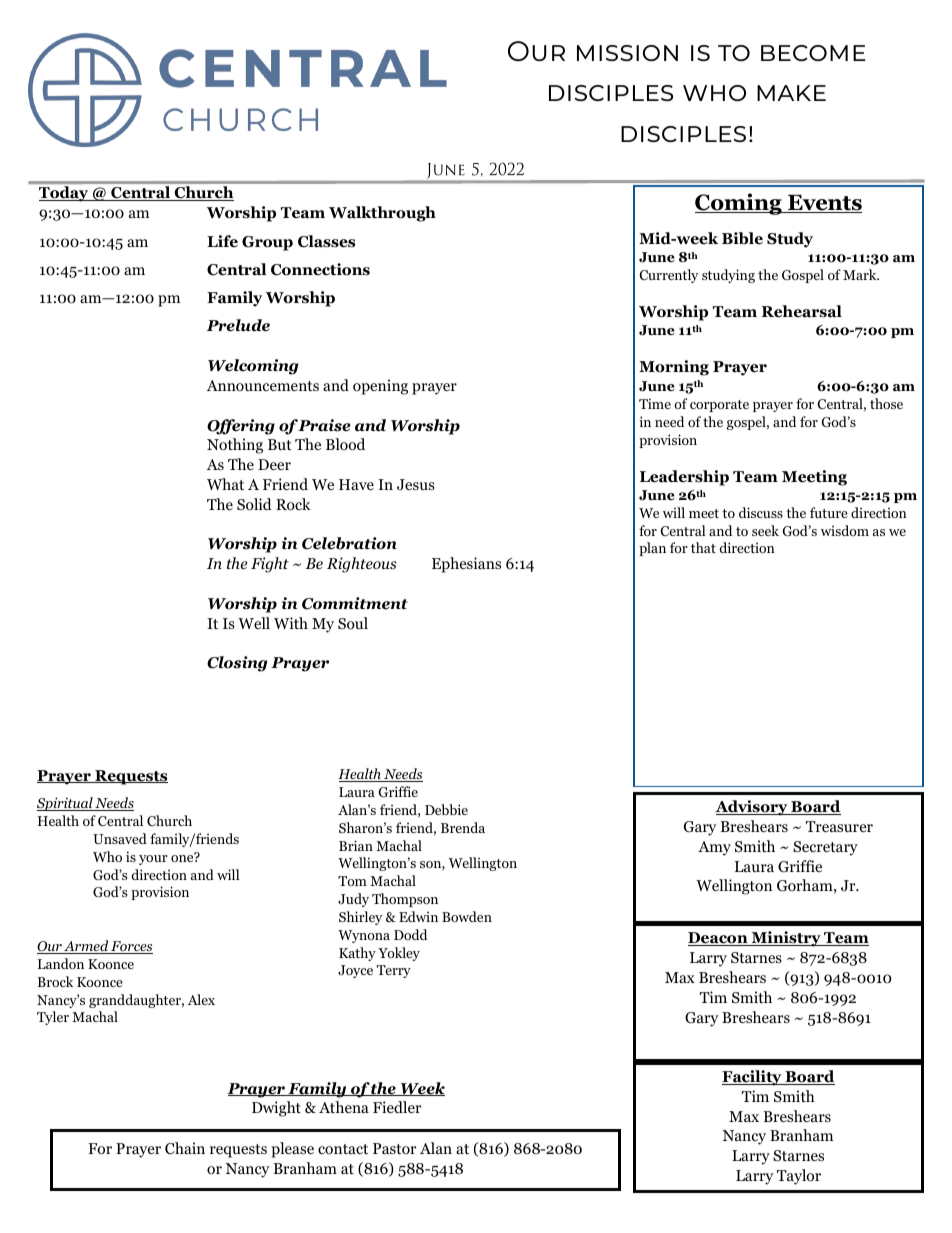  Describe the element at coordinates (120, 839) in the screenshot. I see `Unsaved` at that location.
